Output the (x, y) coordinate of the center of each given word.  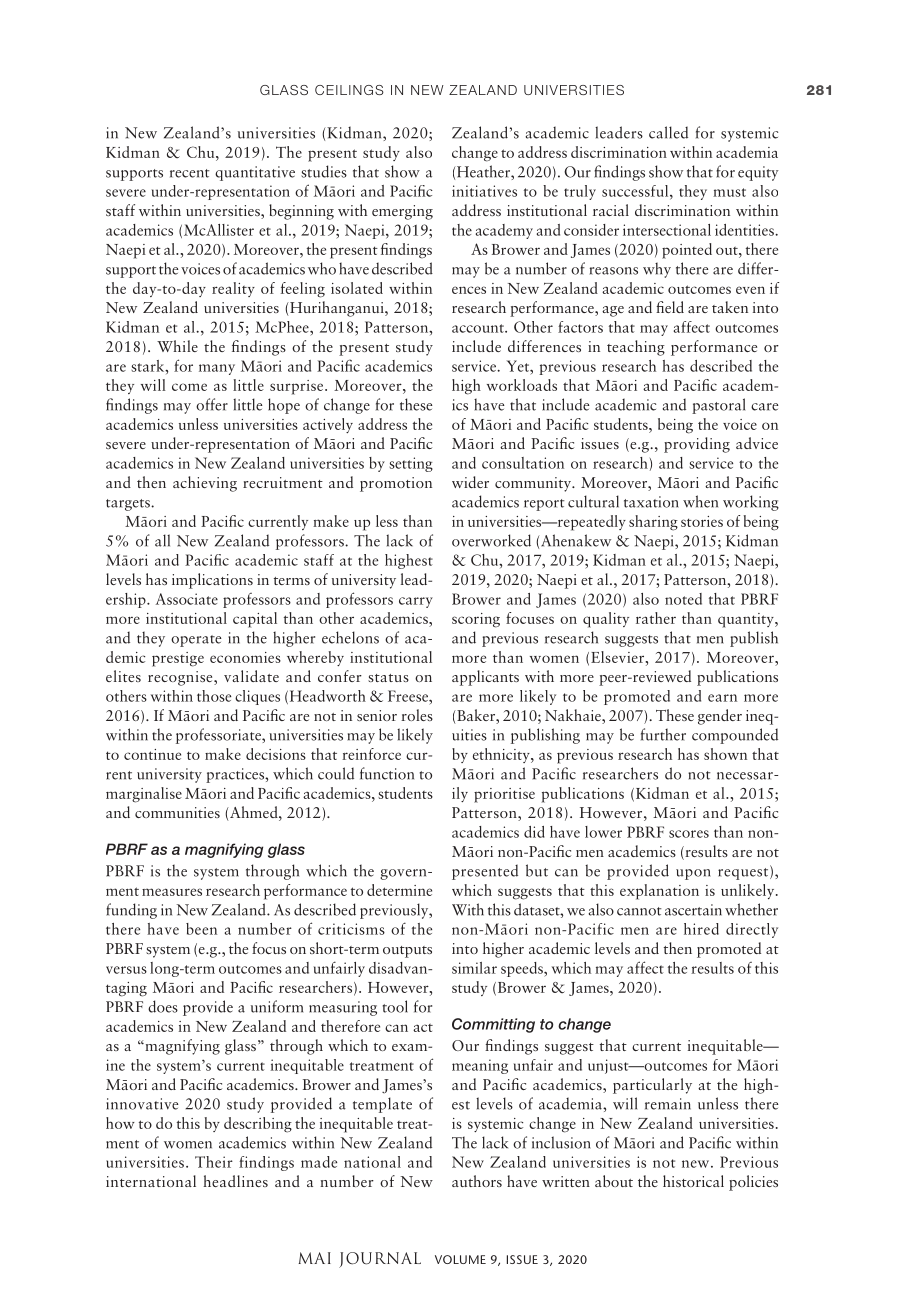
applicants (485, 678)
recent (190, 173)
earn (722, 698)
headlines (235, 1181)
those (214, 696)
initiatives (484, 191)
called (668, 132)
